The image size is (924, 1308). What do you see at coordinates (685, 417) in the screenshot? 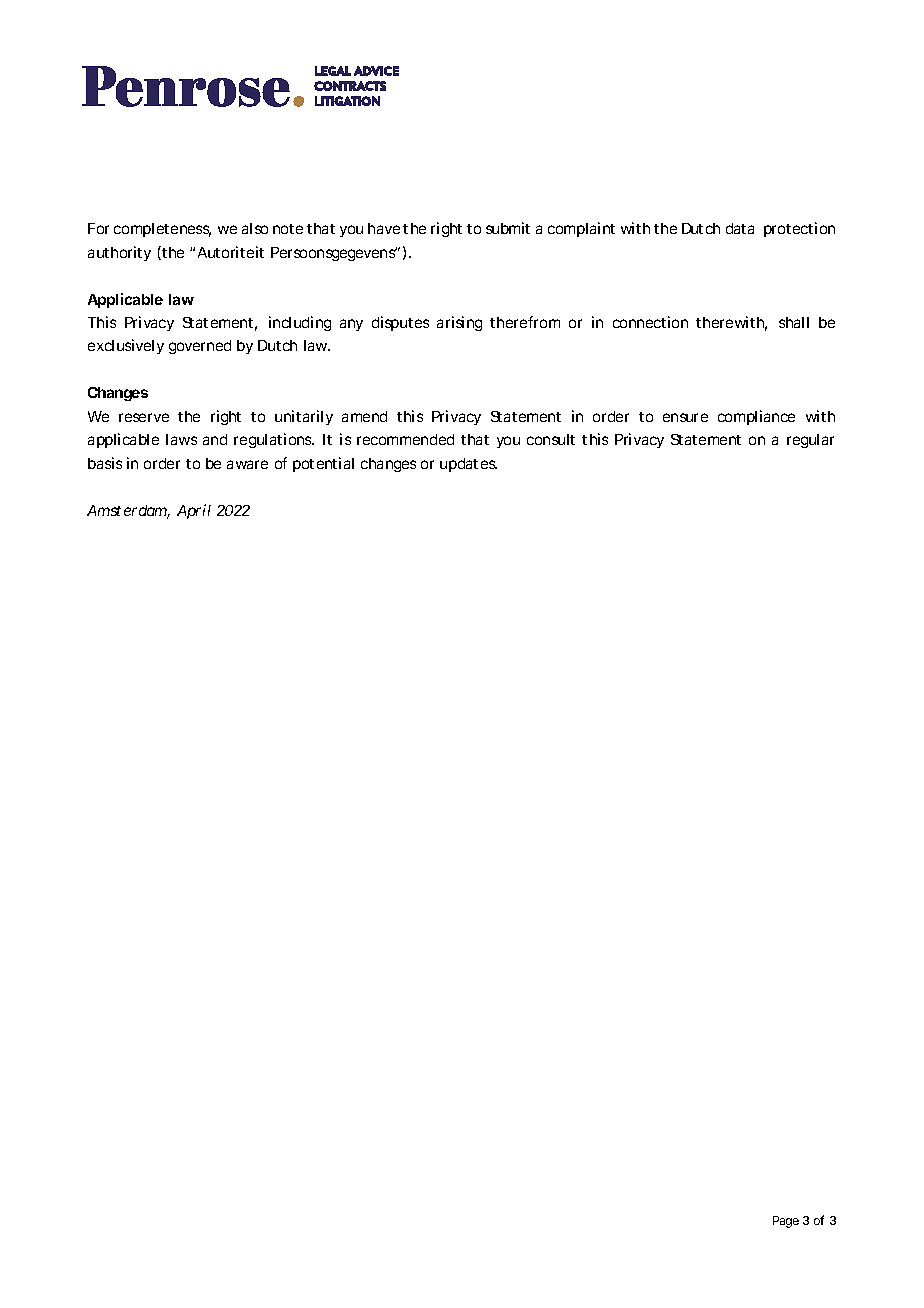
I see `ensure` at bounding box center [685, 417].
